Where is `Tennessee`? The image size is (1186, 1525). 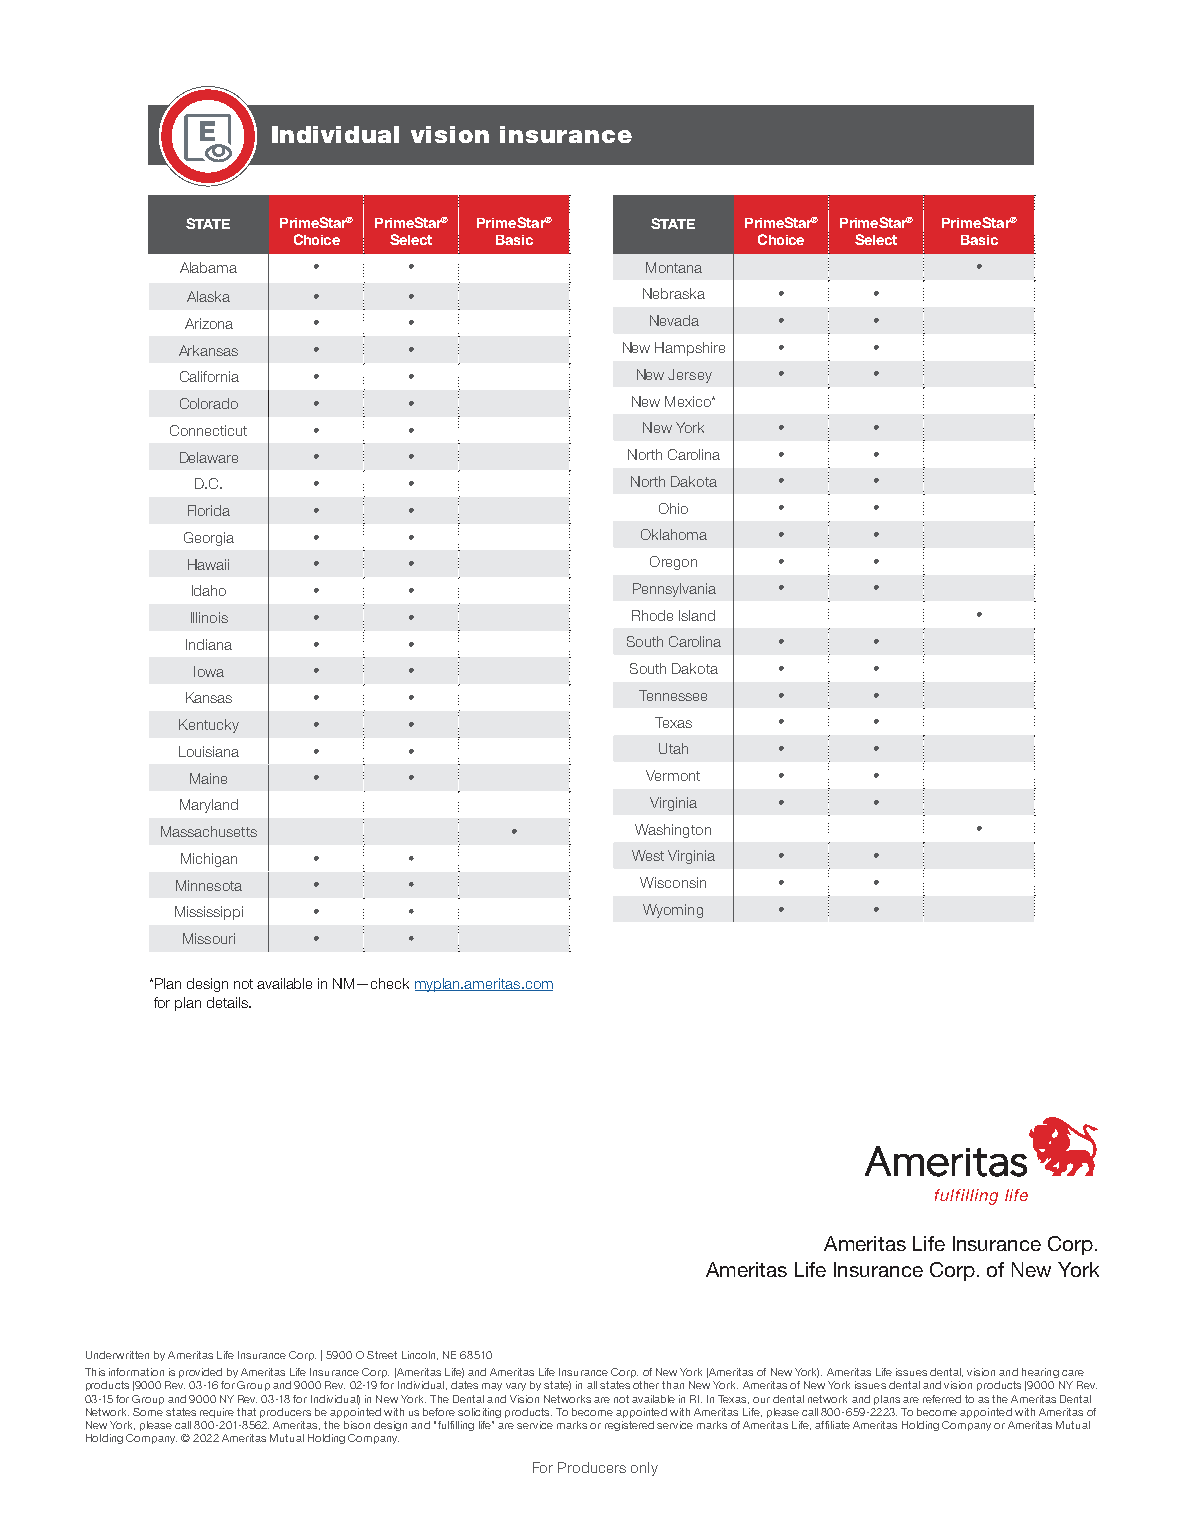 Tennessee is located at coordinates (673, 695).
